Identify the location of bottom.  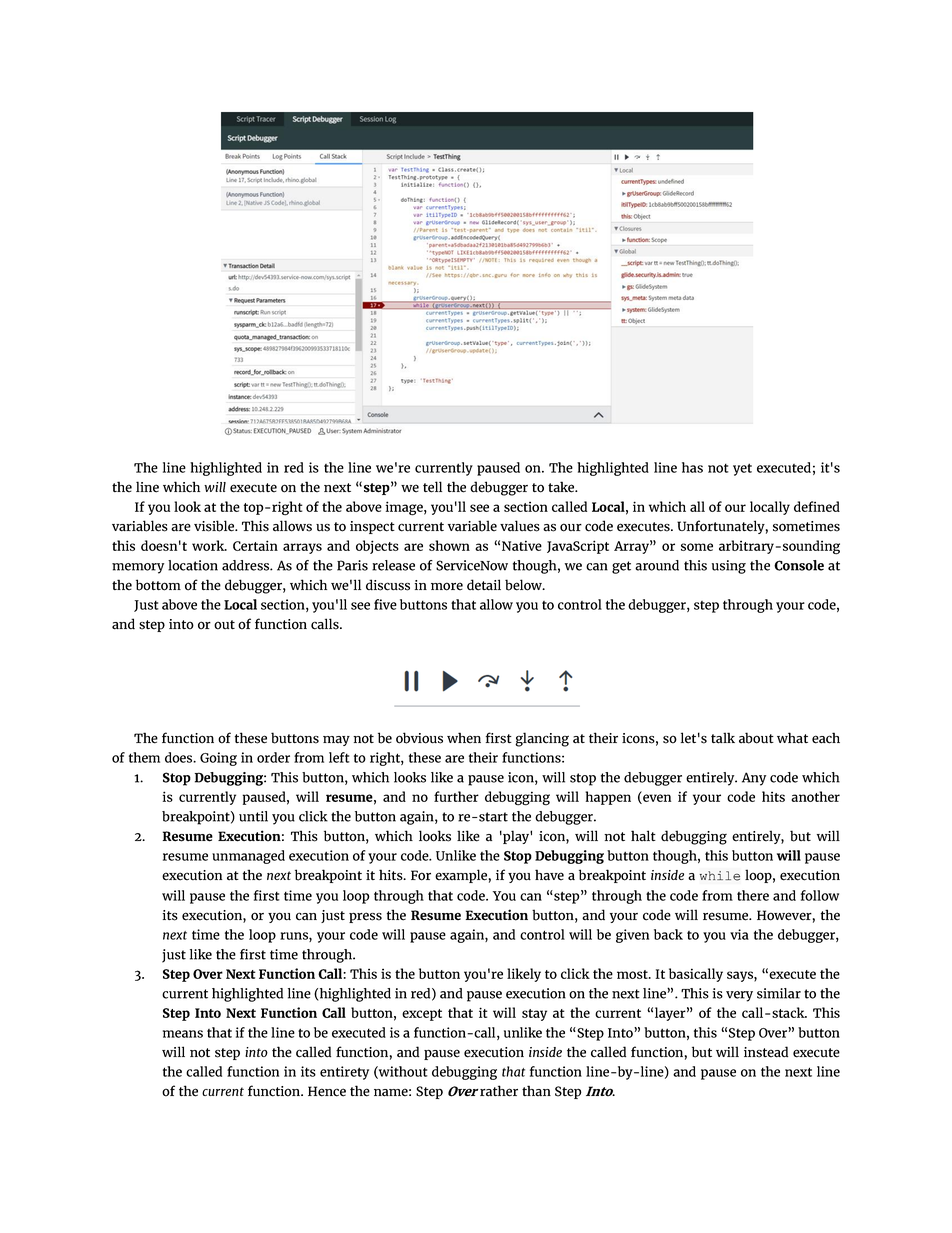
(158, 585).
